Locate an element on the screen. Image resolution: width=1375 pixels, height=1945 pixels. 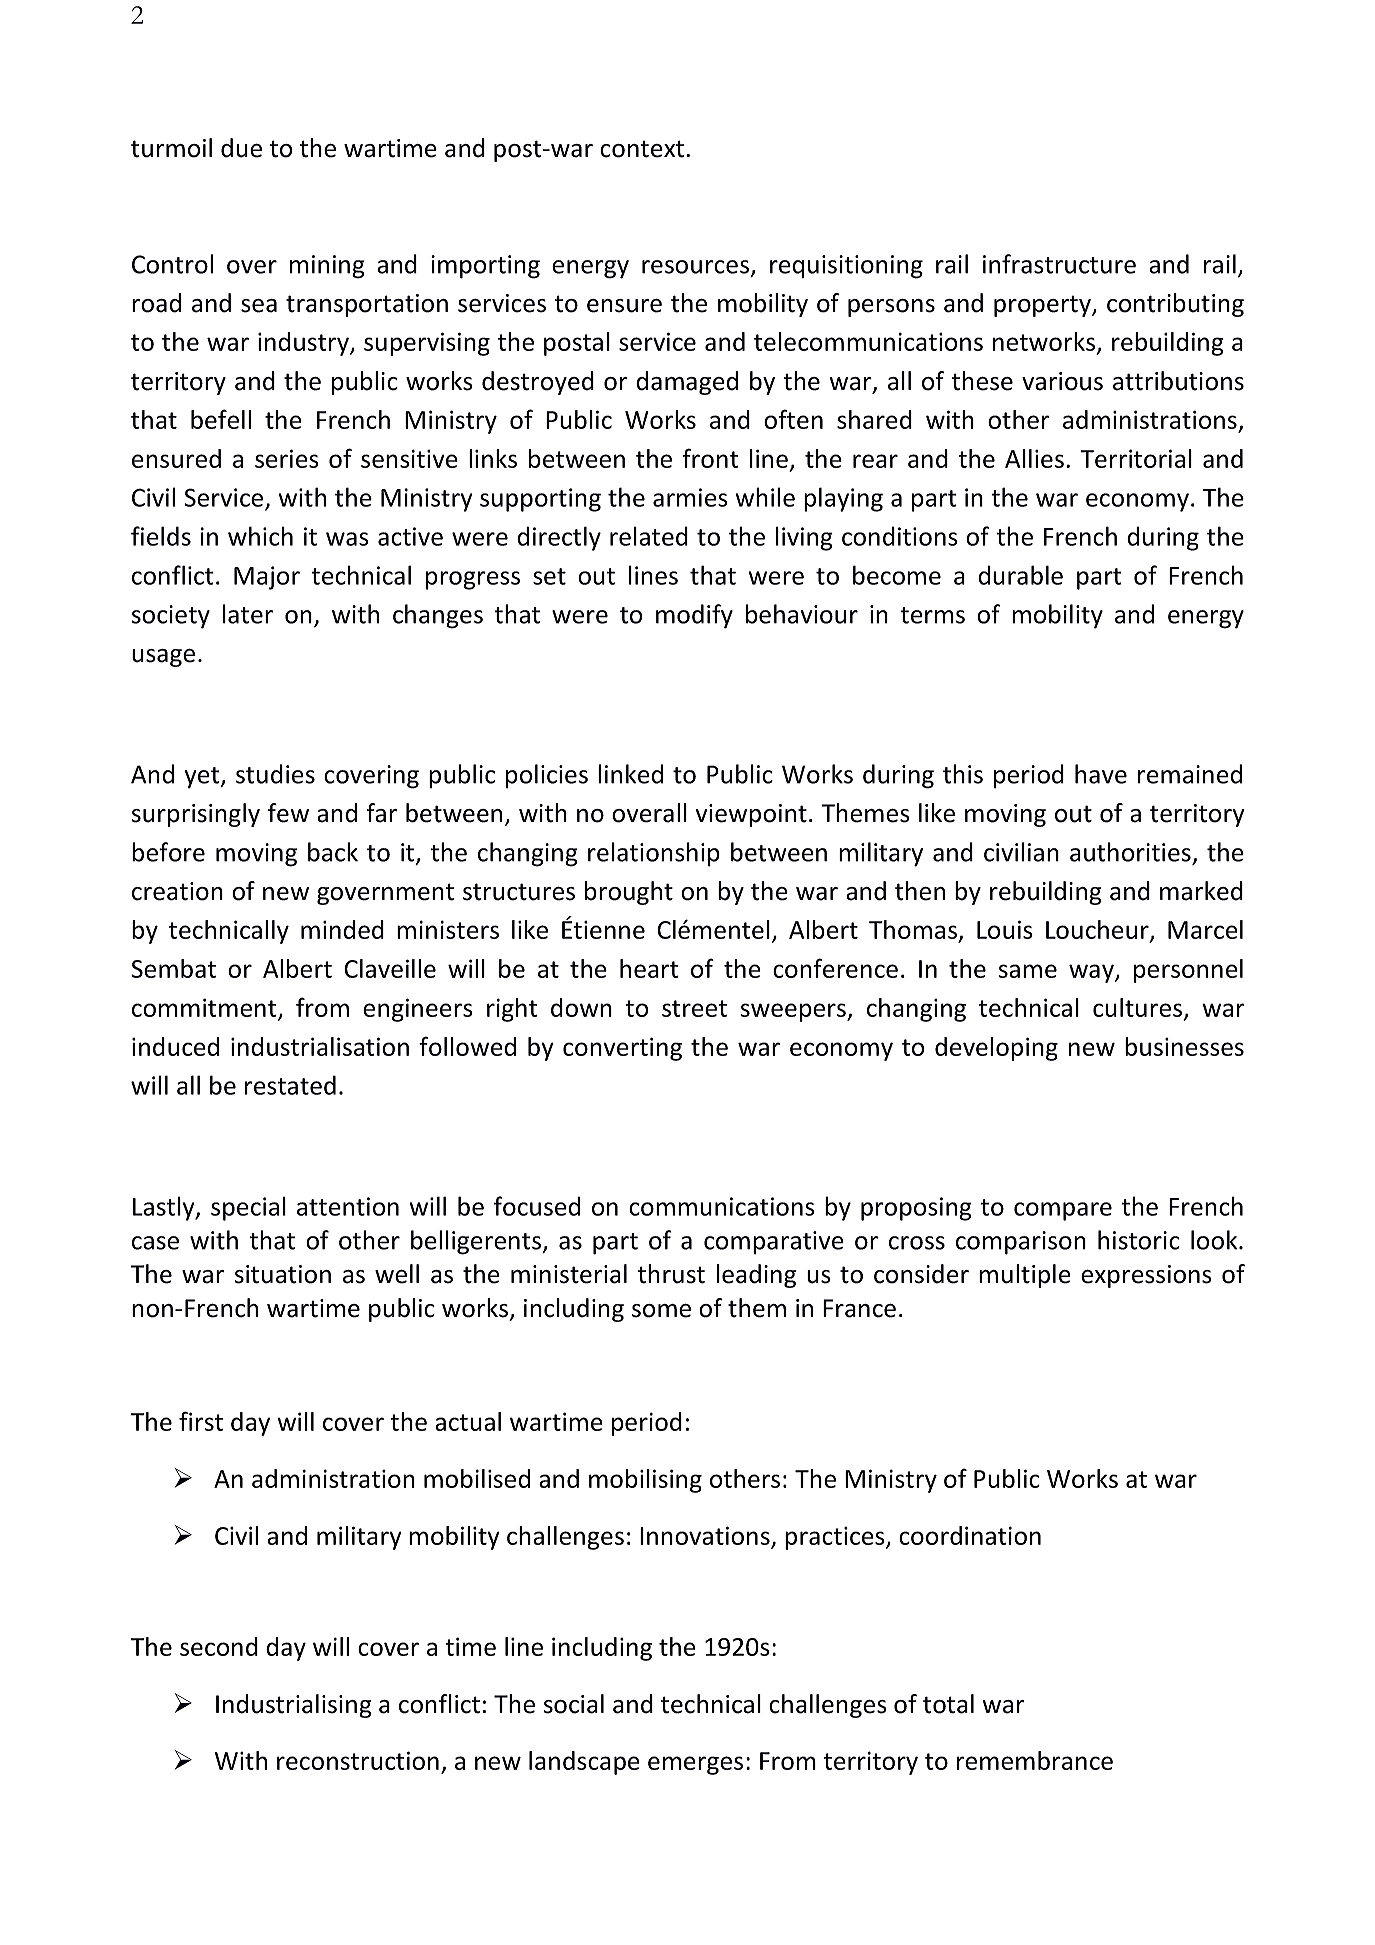
due is located at coordinates (241, 148).
